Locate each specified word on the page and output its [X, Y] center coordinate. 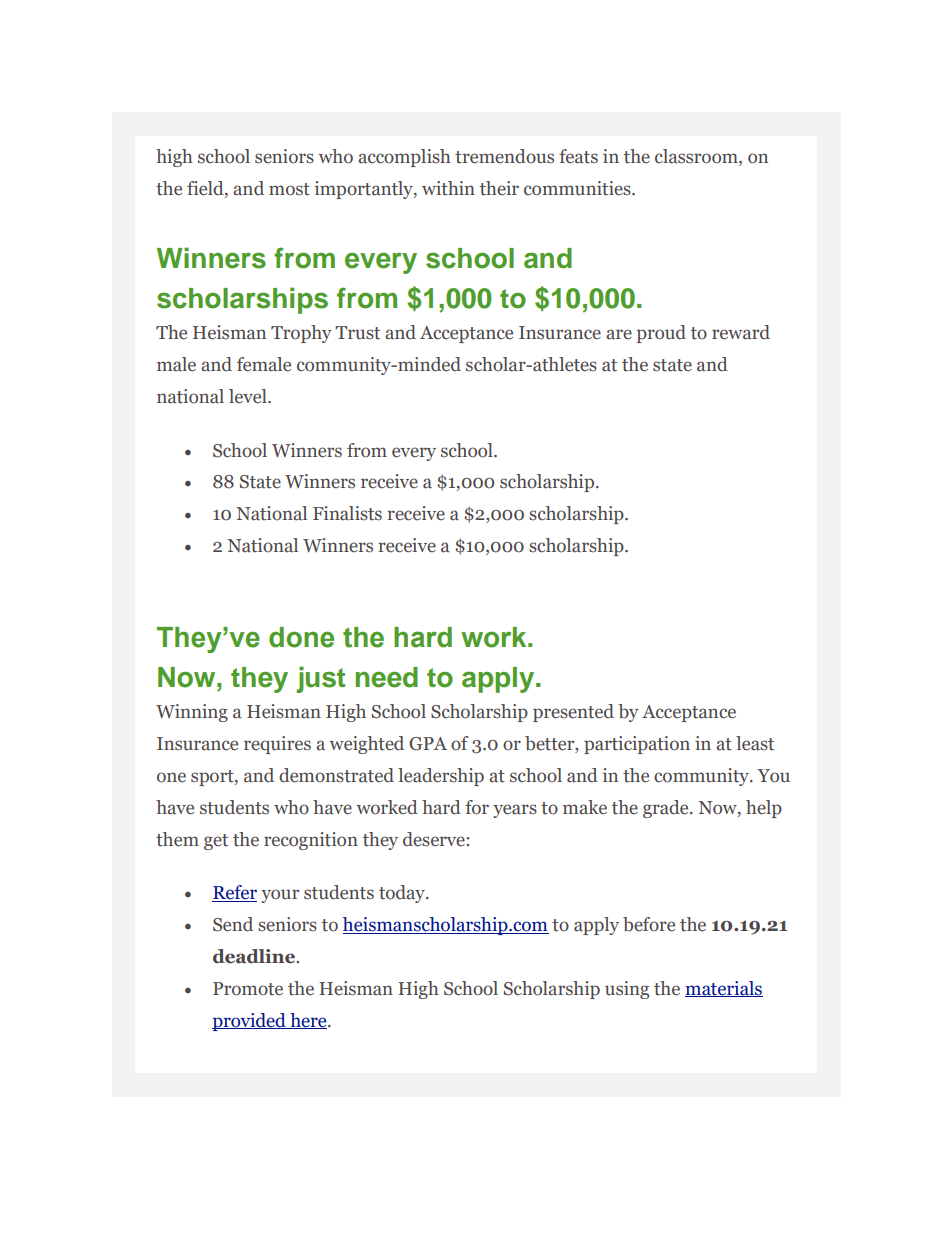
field [206, 189]
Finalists [347, 513]
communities [578, 188]
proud [661, 334]
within [448, 188]
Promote [248, 989]
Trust [357, 333]
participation [637, 745]
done [301, 637]
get [216, 842]
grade [667, 809]
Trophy [301, 334]
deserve [435, 839]
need [387, 677]
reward [741, 332]
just [320, 679]
